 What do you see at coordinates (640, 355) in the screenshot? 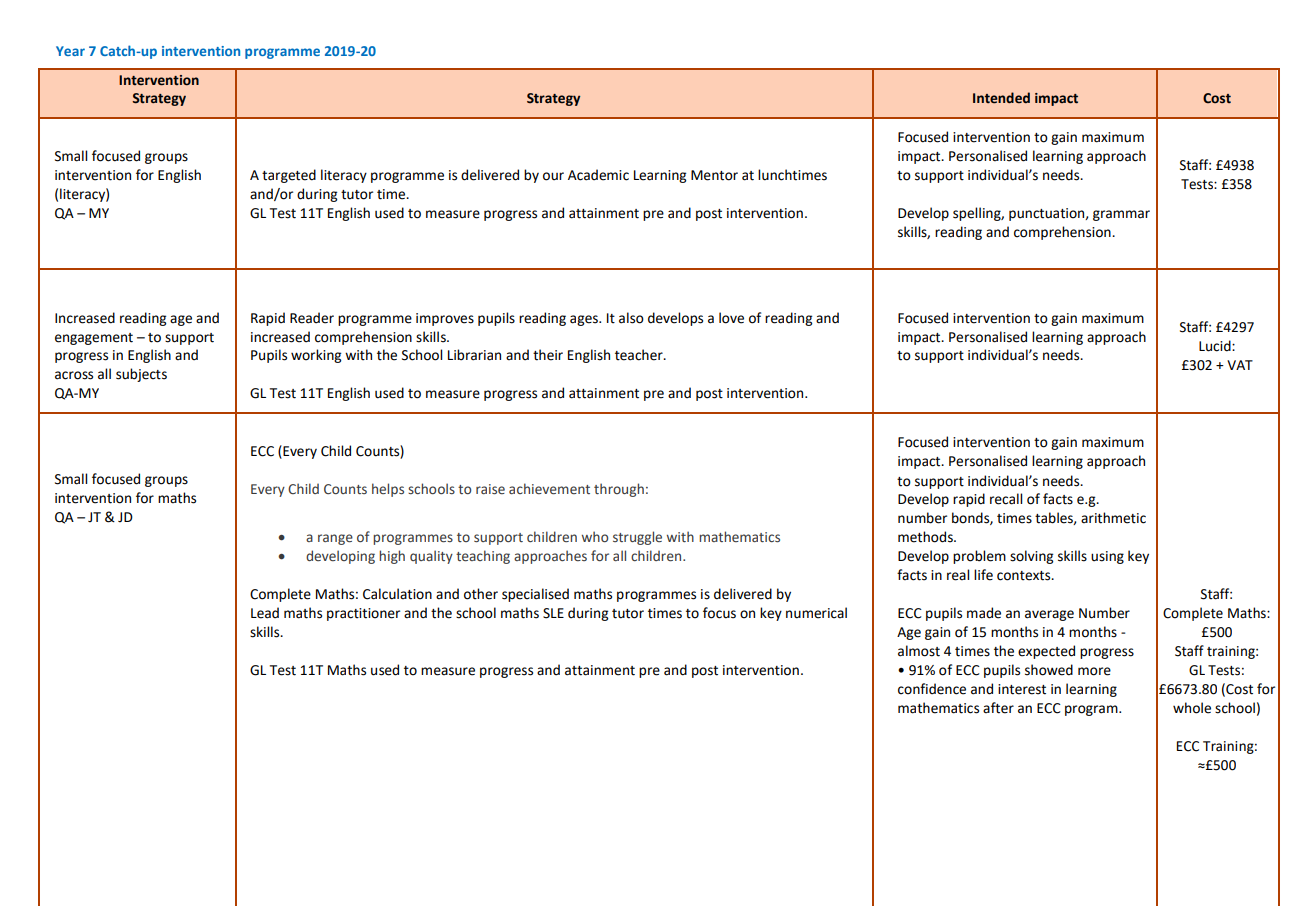
I see `teacher` at bounding box center [640, 355].
